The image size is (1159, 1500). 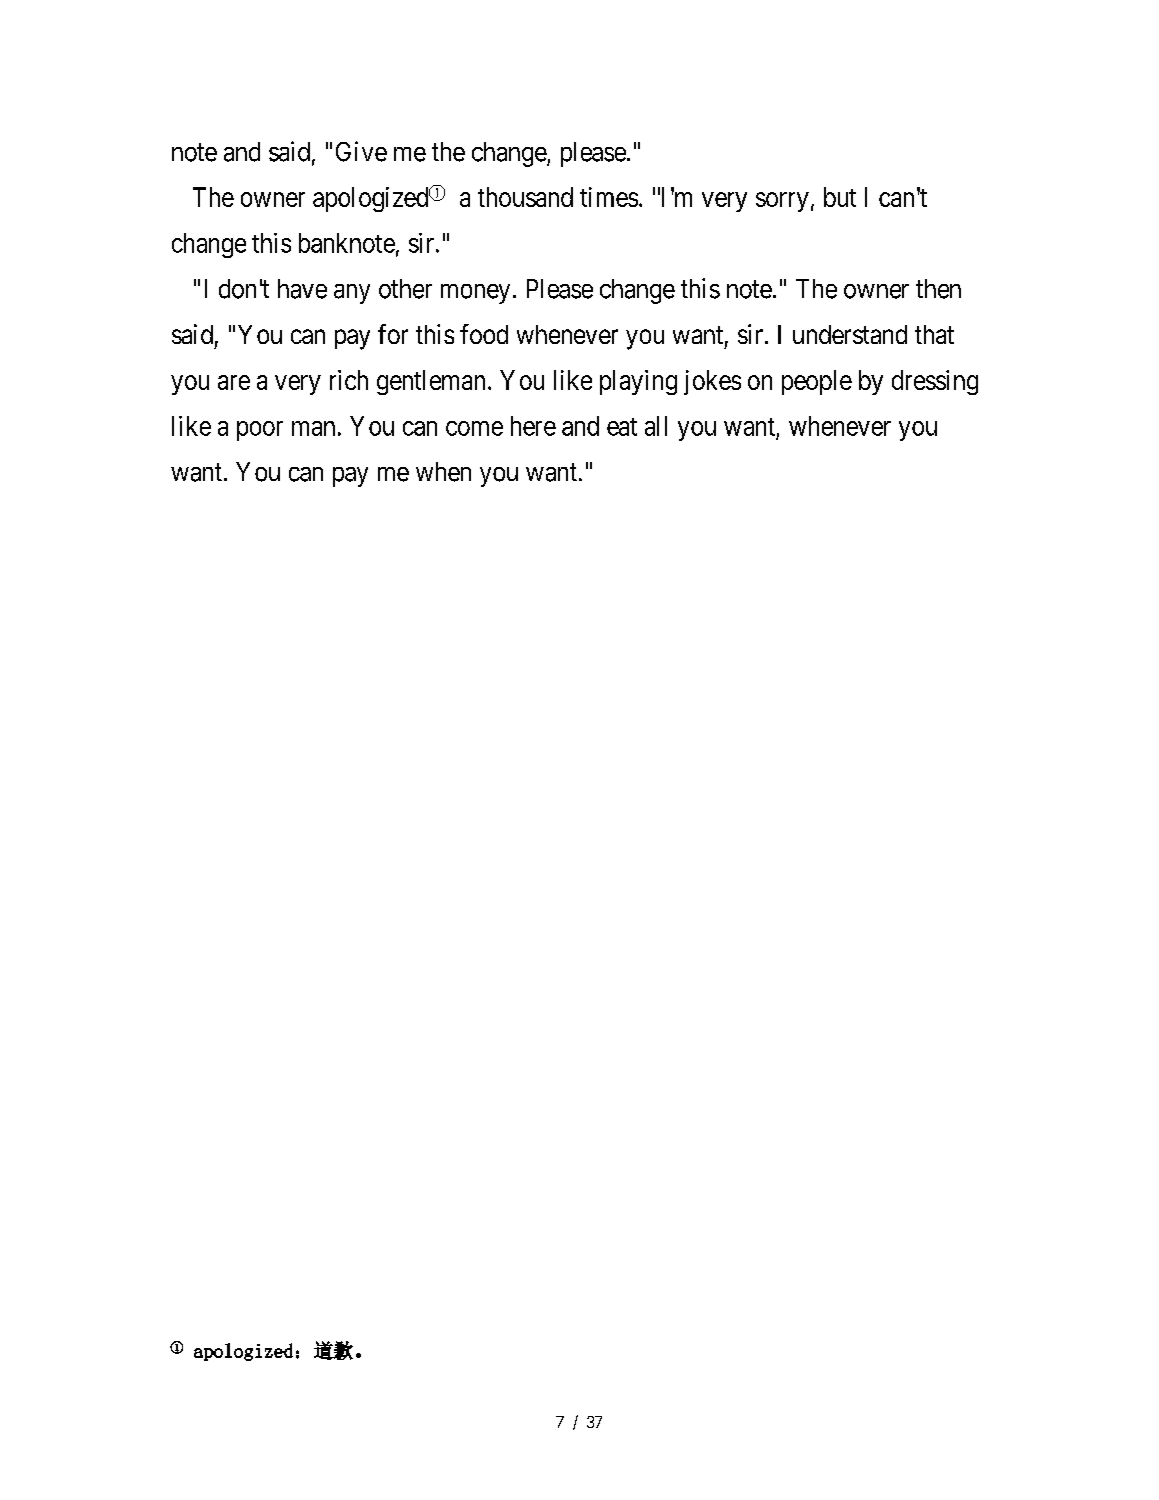 I want to click on money, so click(x=475, y=294).
